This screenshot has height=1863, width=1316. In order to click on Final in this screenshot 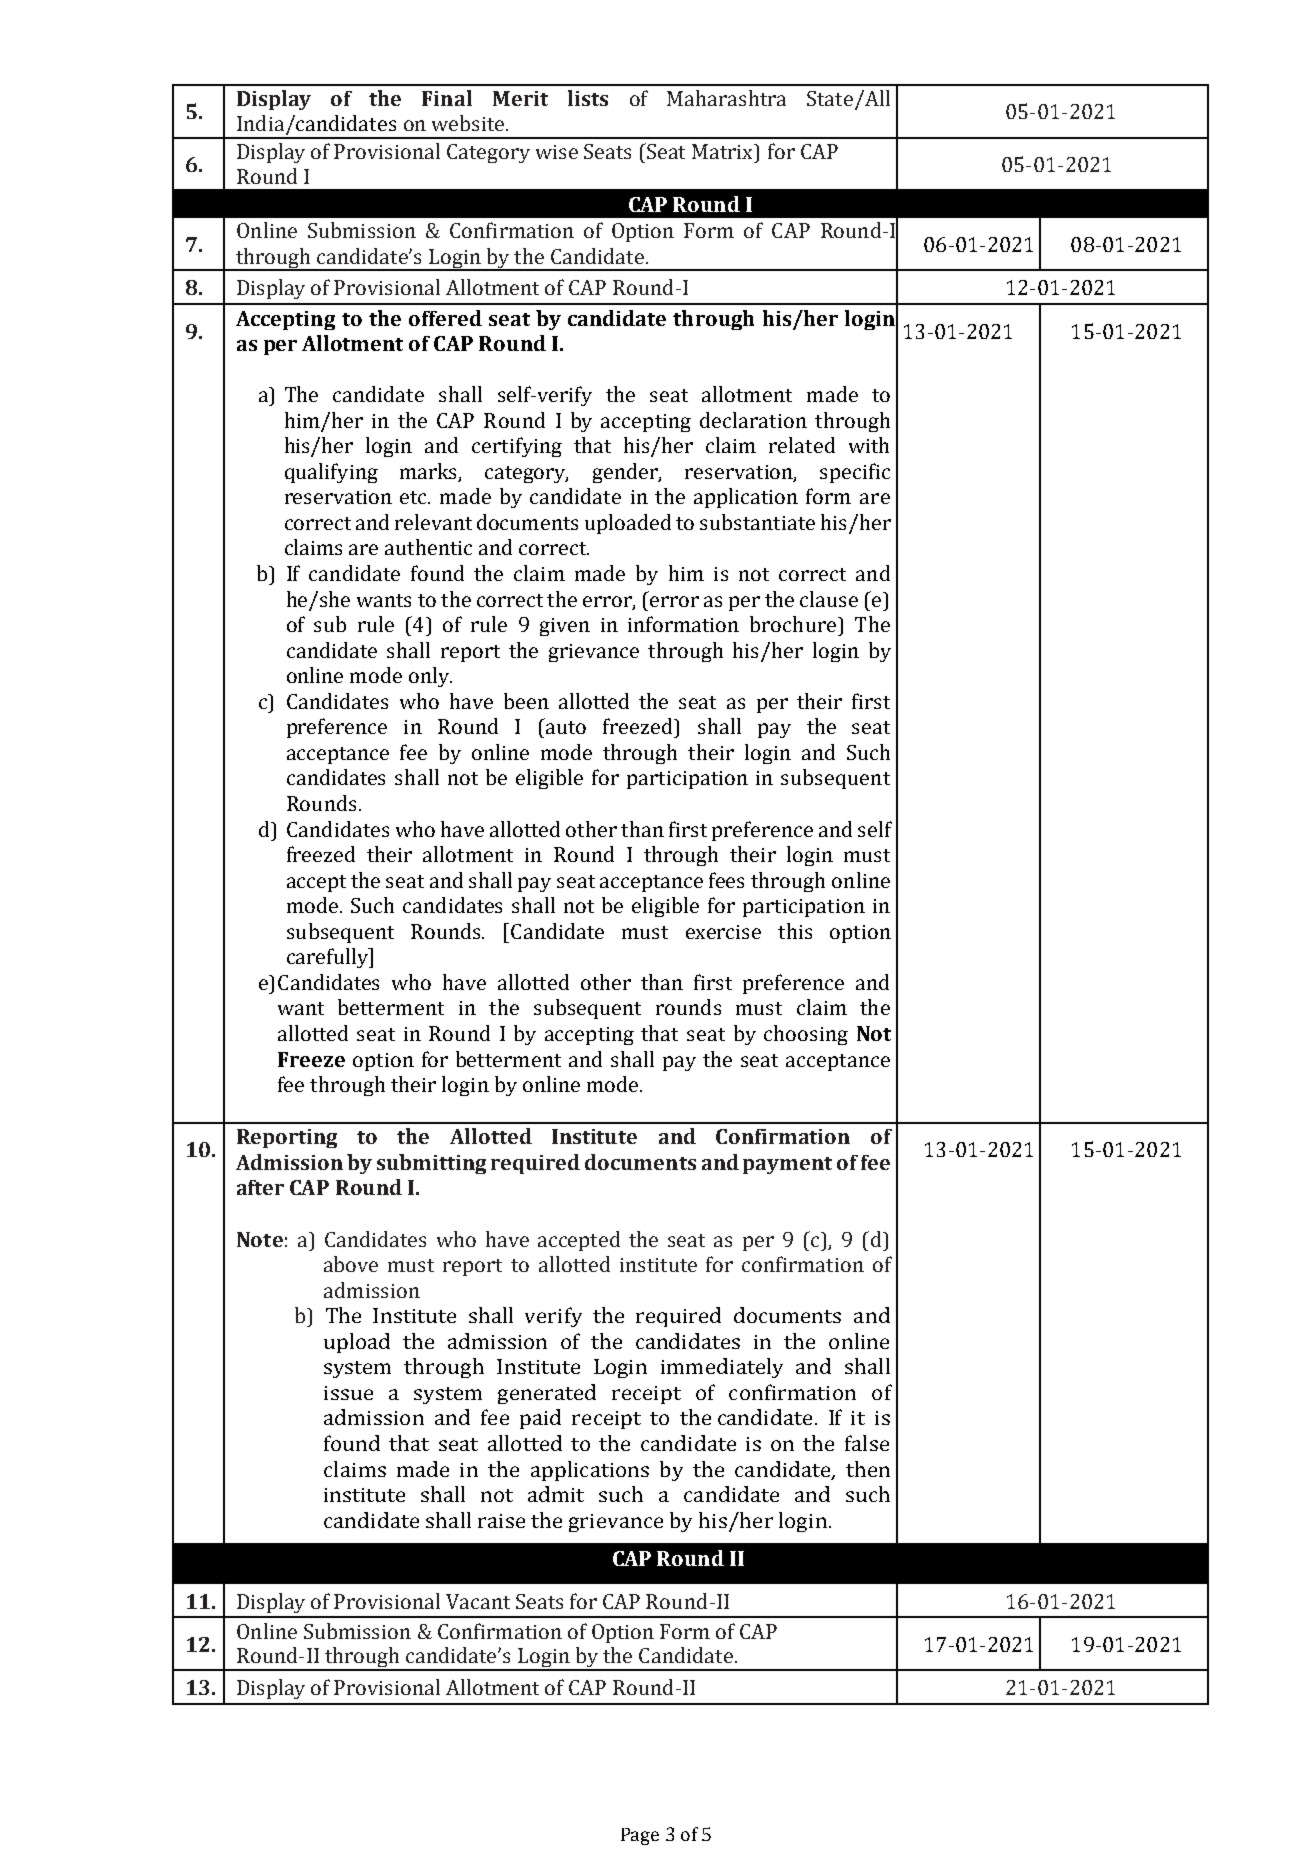, I will do `click(447, 98)`.
